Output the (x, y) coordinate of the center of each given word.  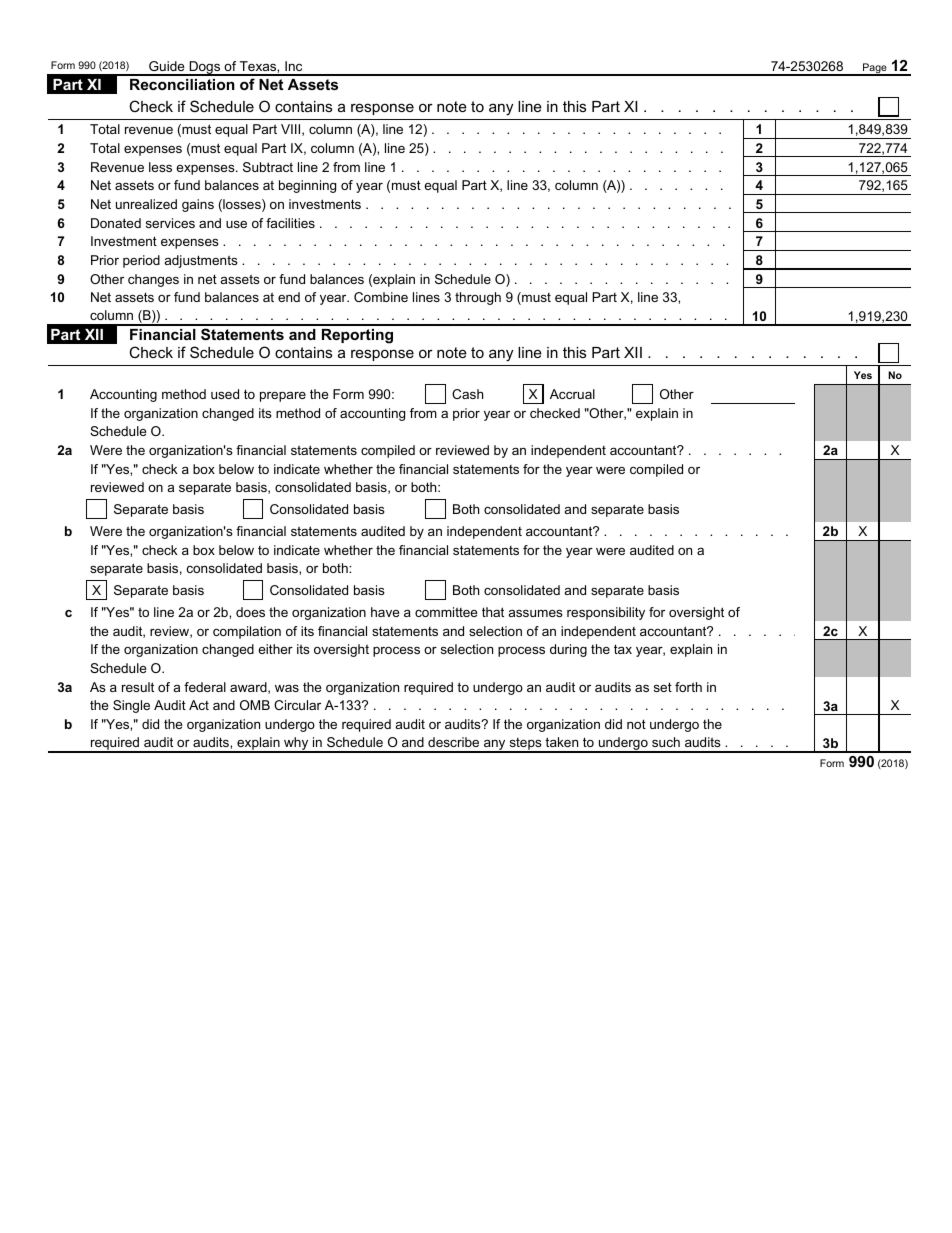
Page (875, 69)
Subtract (268, 167)
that (493, 612)
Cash (467, 394)
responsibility (606, 613)
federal (205, 687)
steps (525, 745)
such (666, 742)
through (478, 298)
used (225, 394)
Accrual (572, 394)
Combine (381, 297)
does (250, 612)
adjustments (201, 261)
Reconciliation (182, 84)
